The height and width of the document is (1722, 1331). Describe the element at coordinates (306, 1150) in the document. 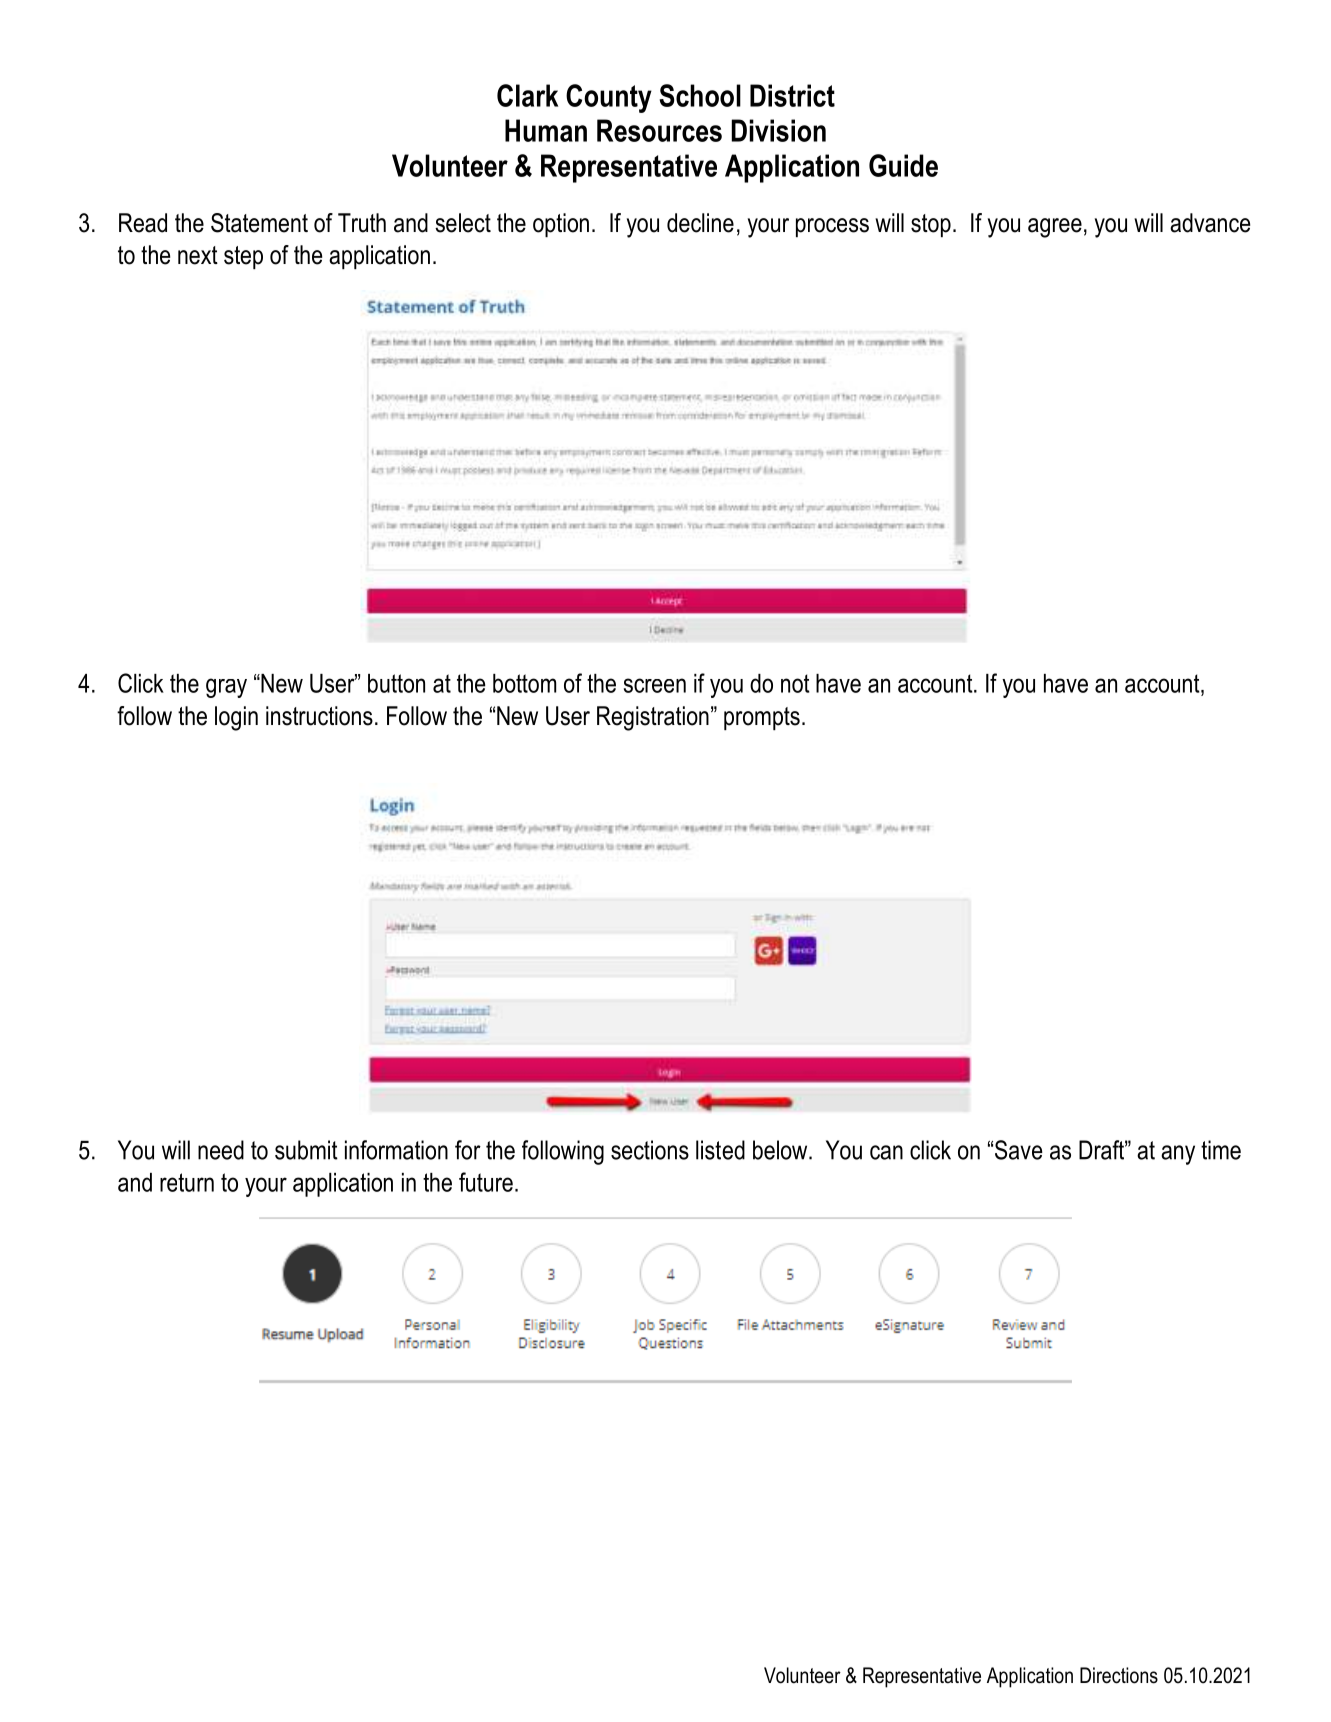

I see `submit` at that location.
